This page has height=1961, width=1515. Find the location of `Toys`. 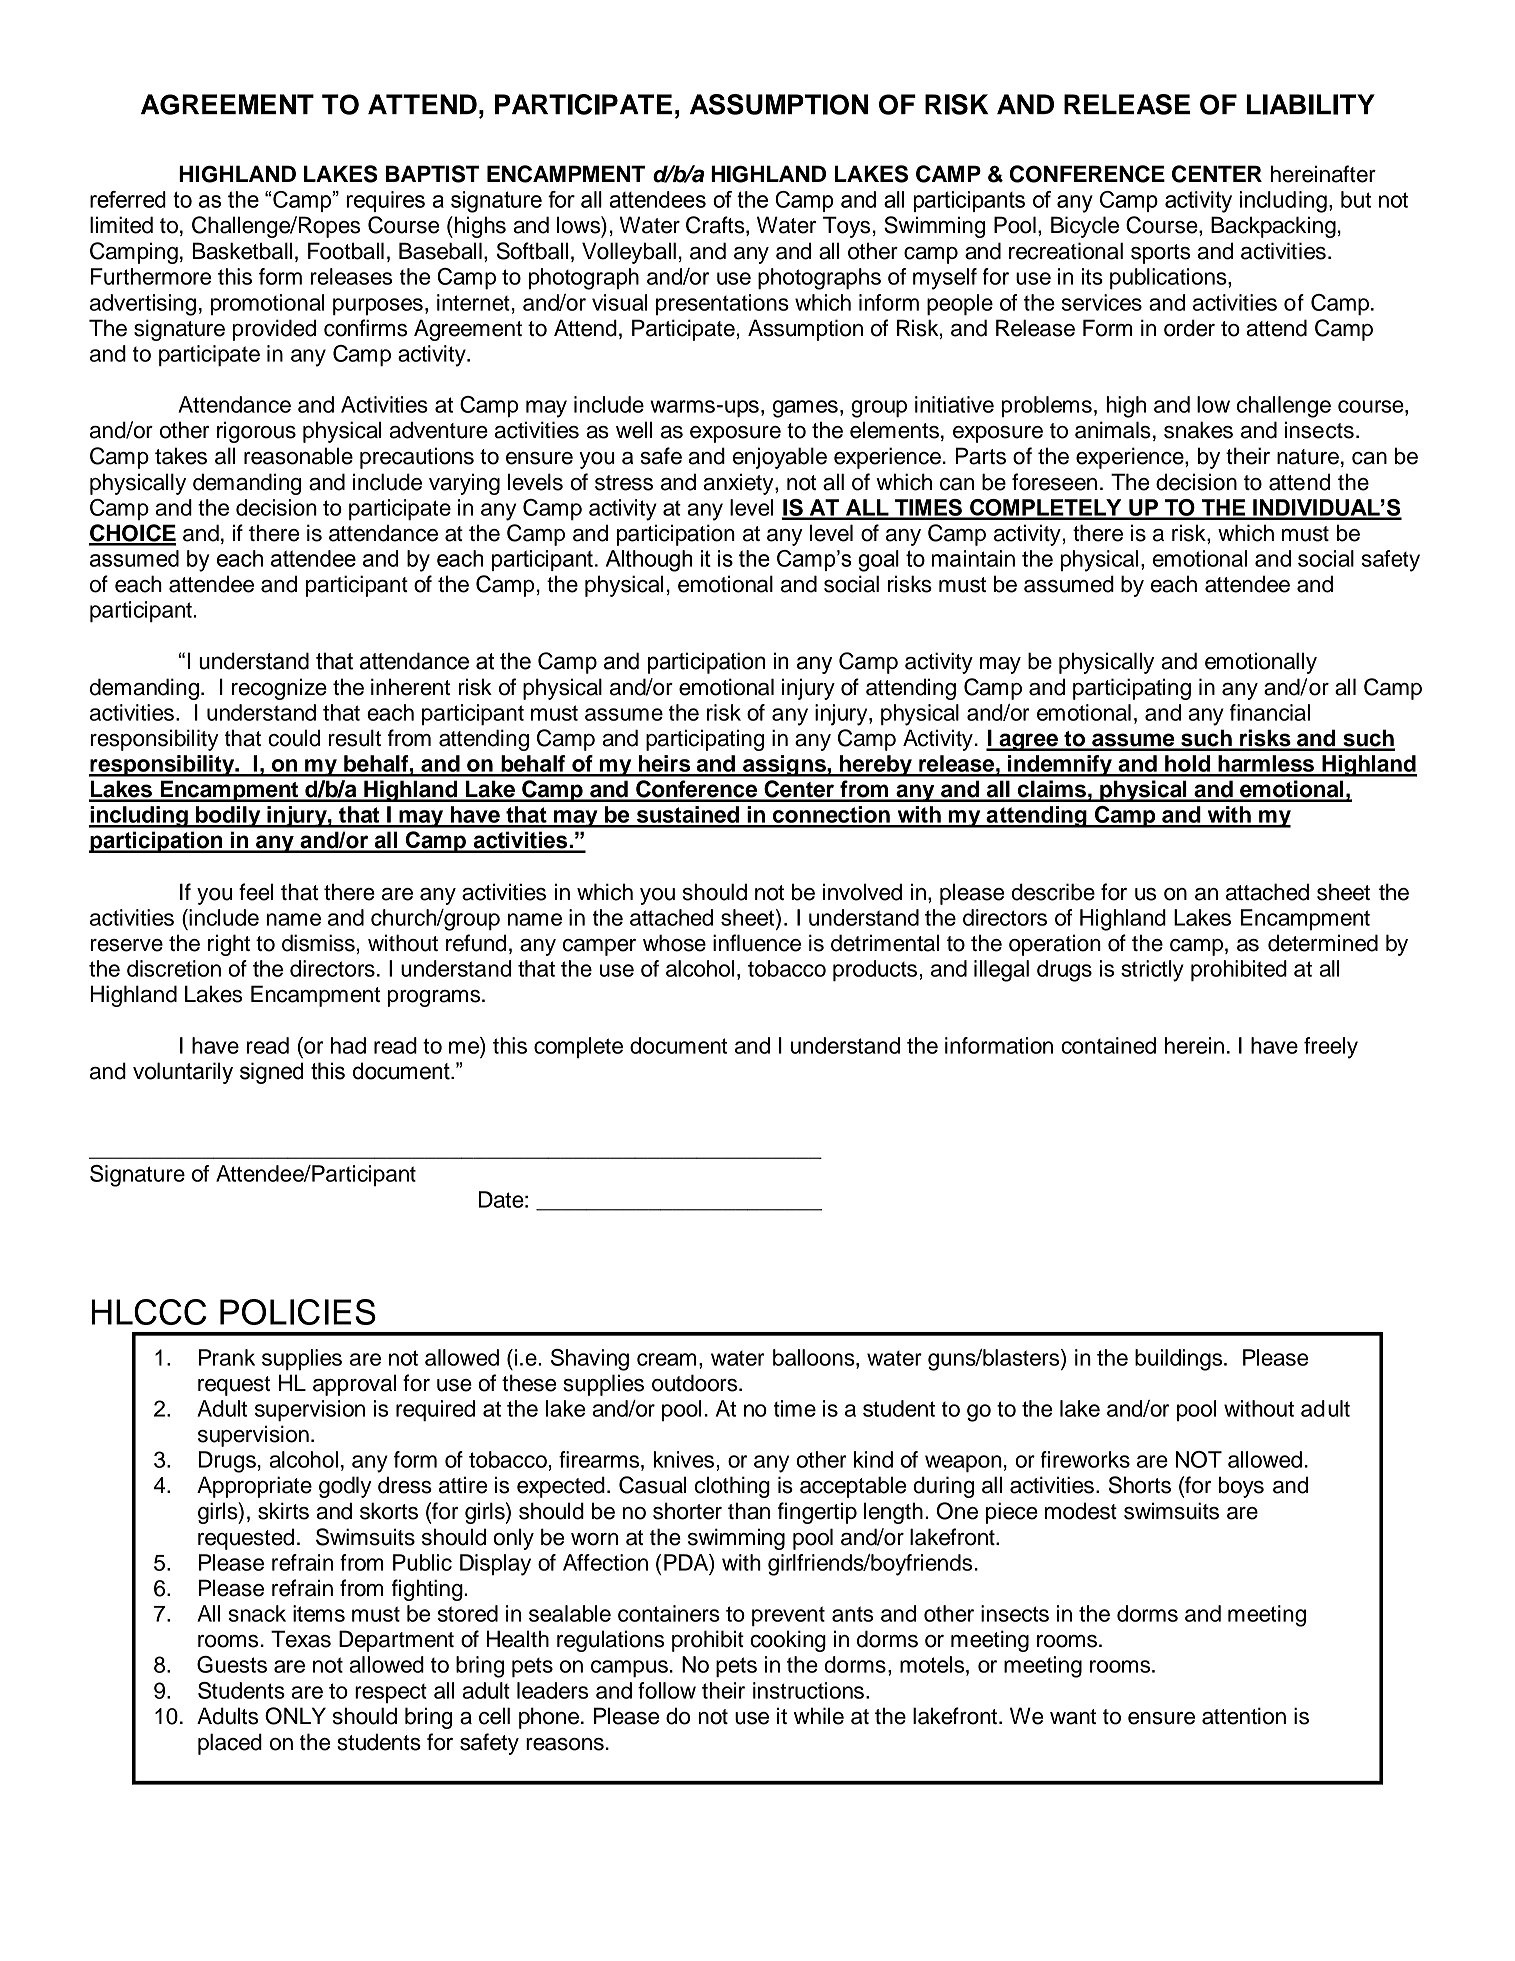

Toys is located at coordinates (846, 227).
